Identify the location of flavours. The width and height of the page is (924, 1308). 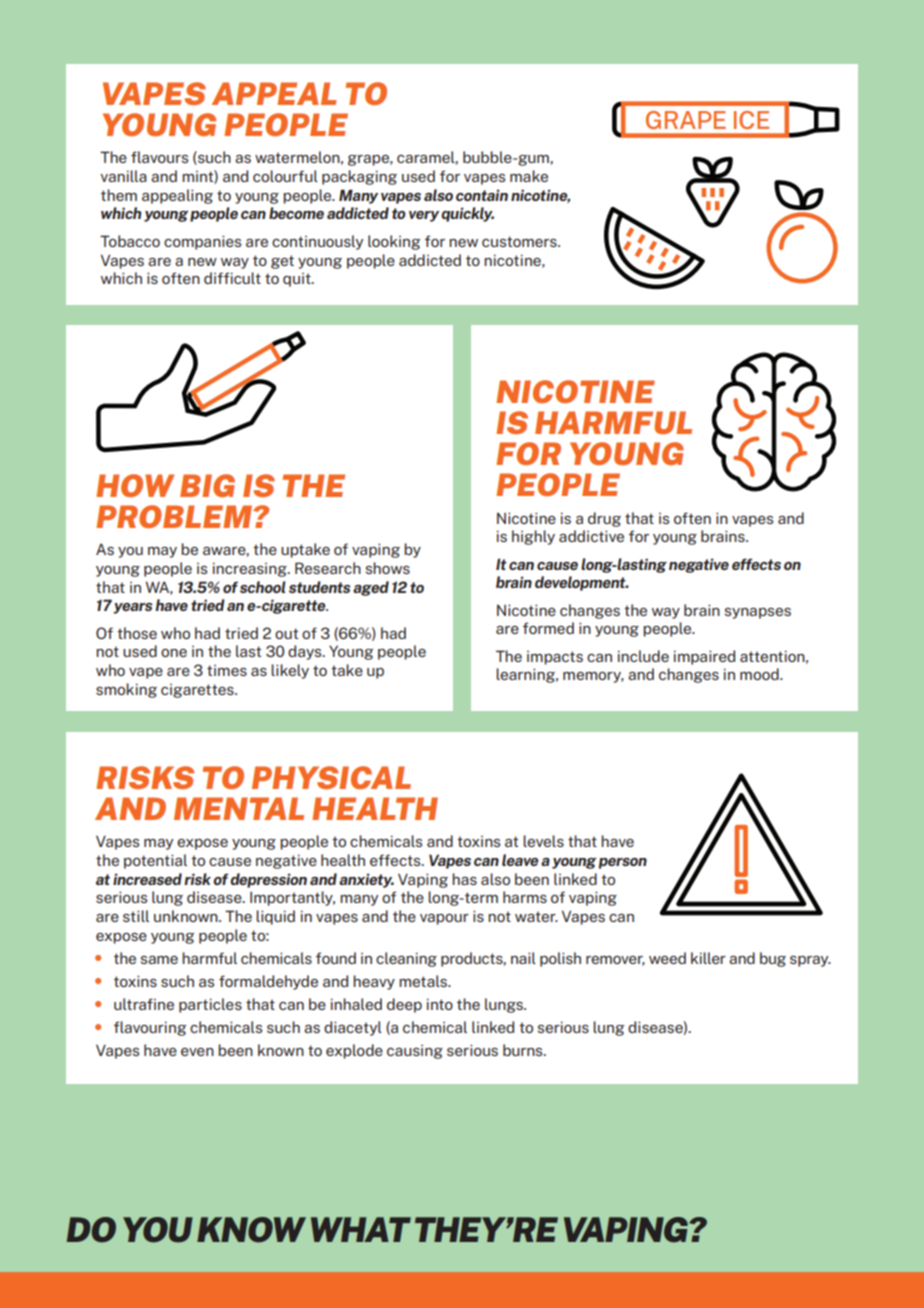
(159, 157).
